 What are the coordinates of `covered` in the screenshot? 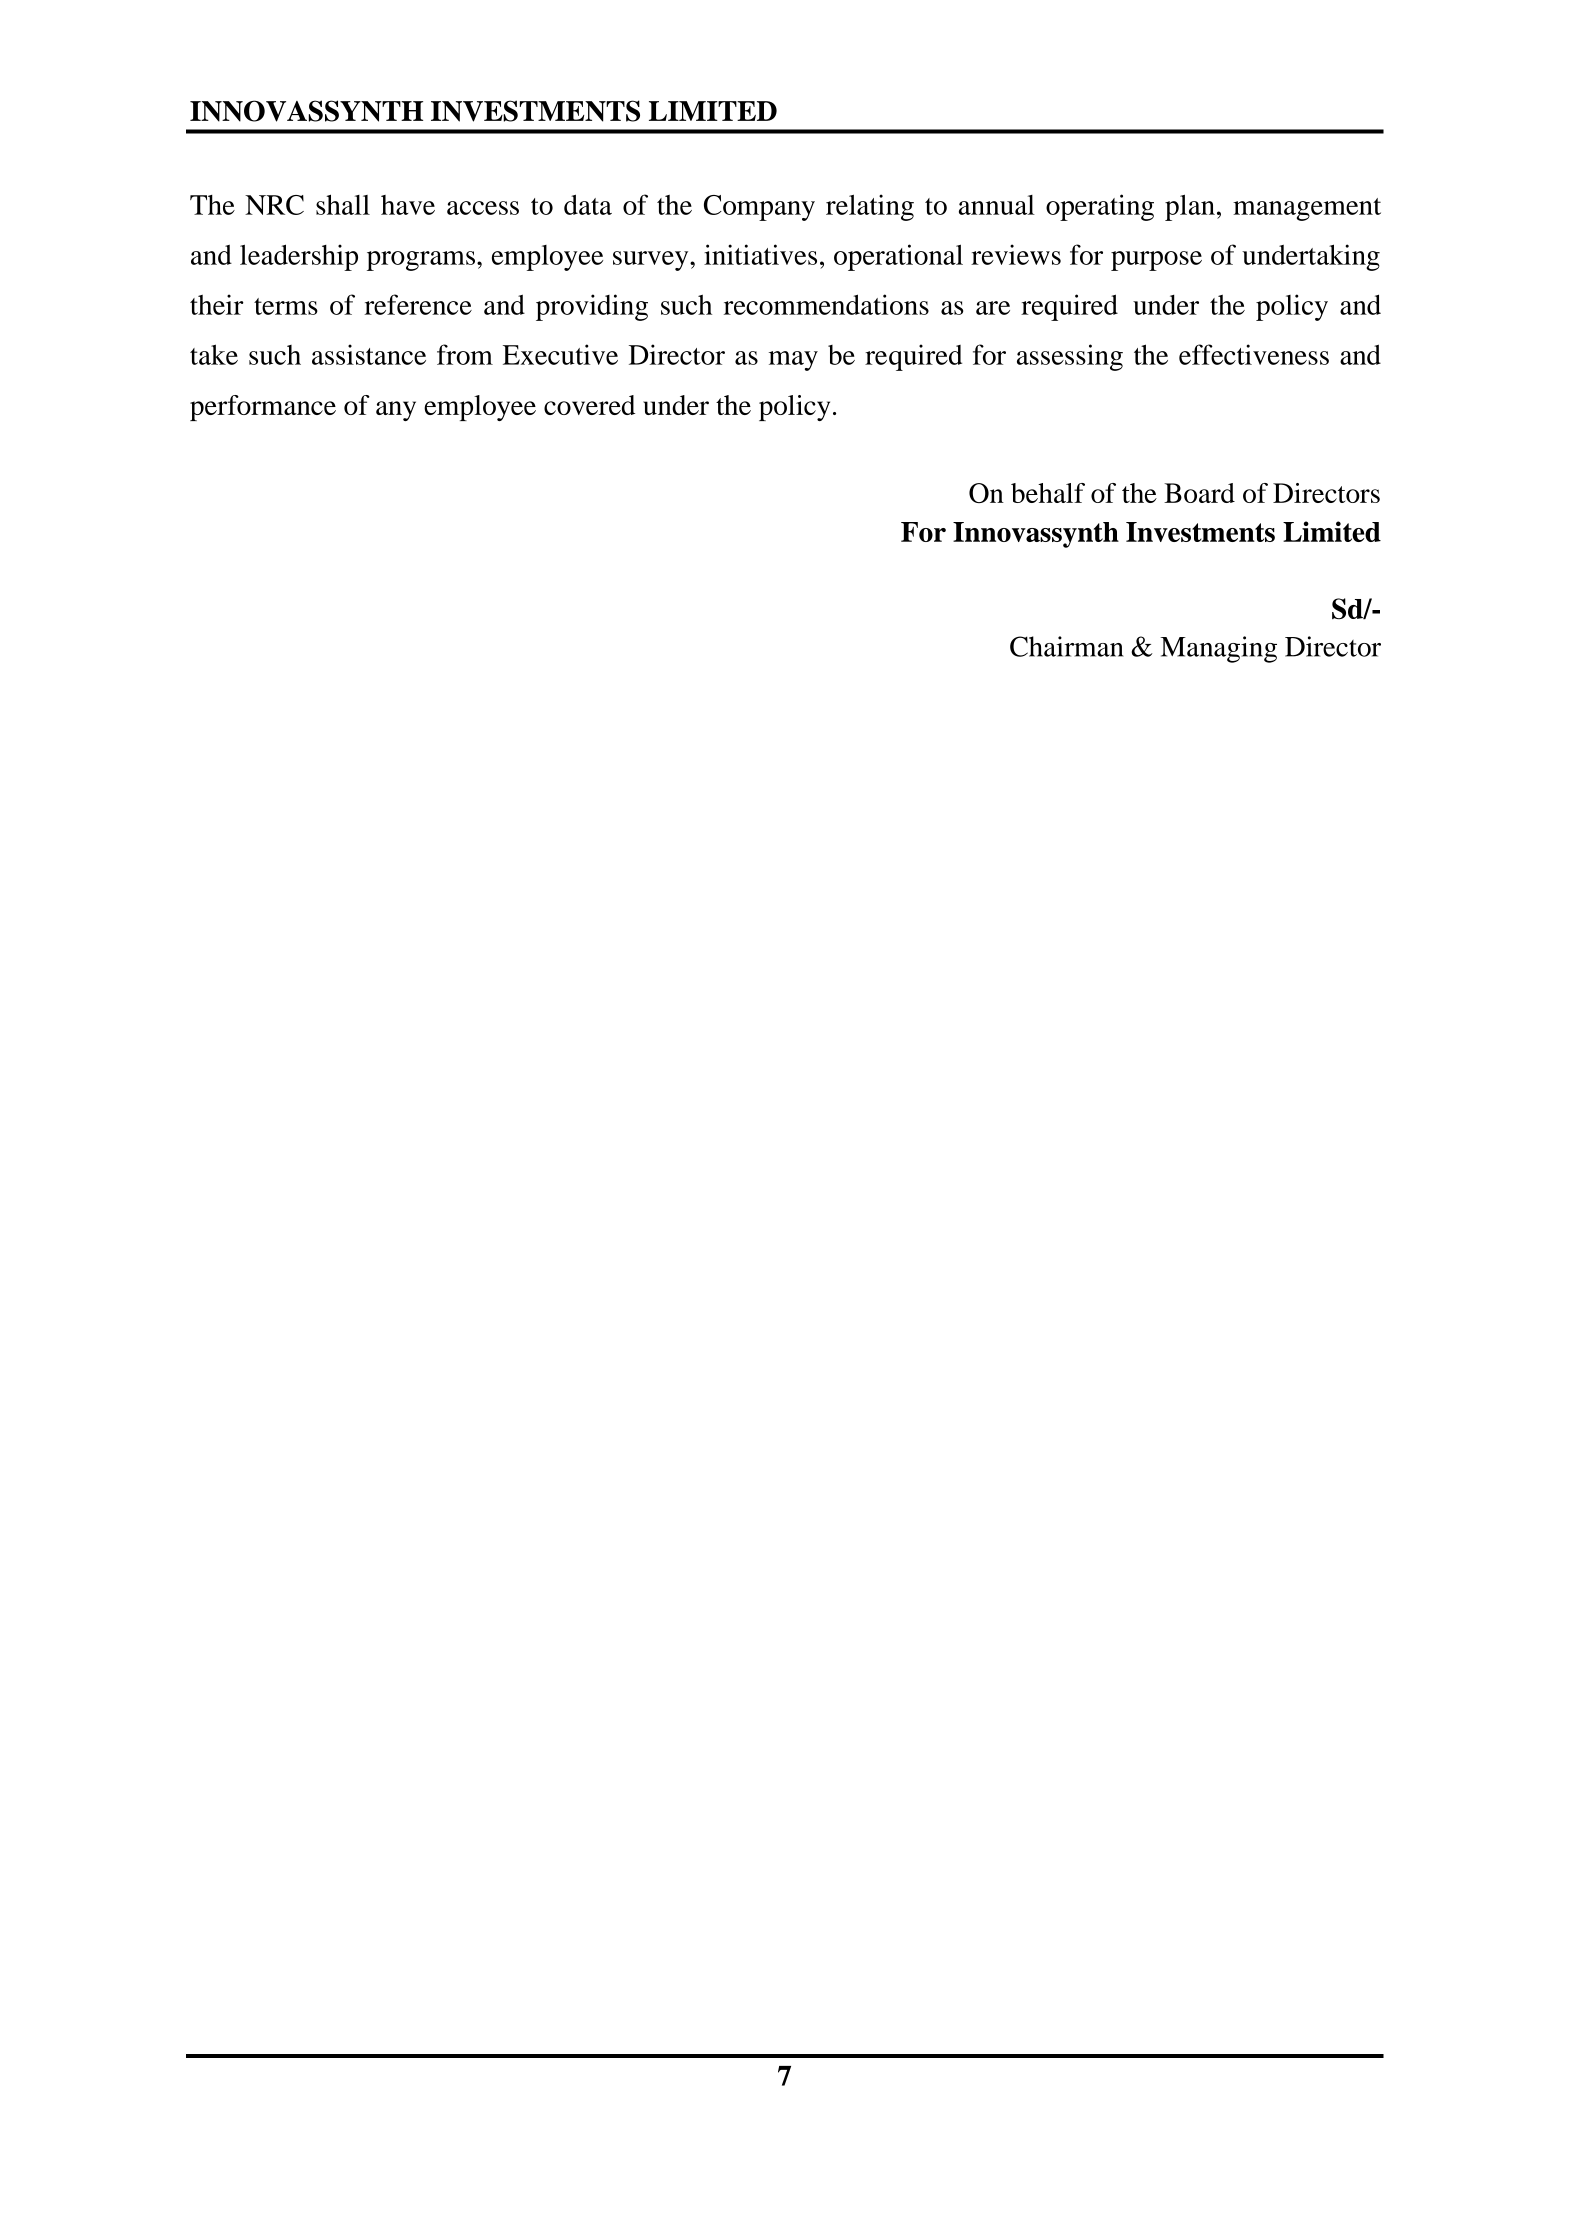 It's located at (589, 405).
